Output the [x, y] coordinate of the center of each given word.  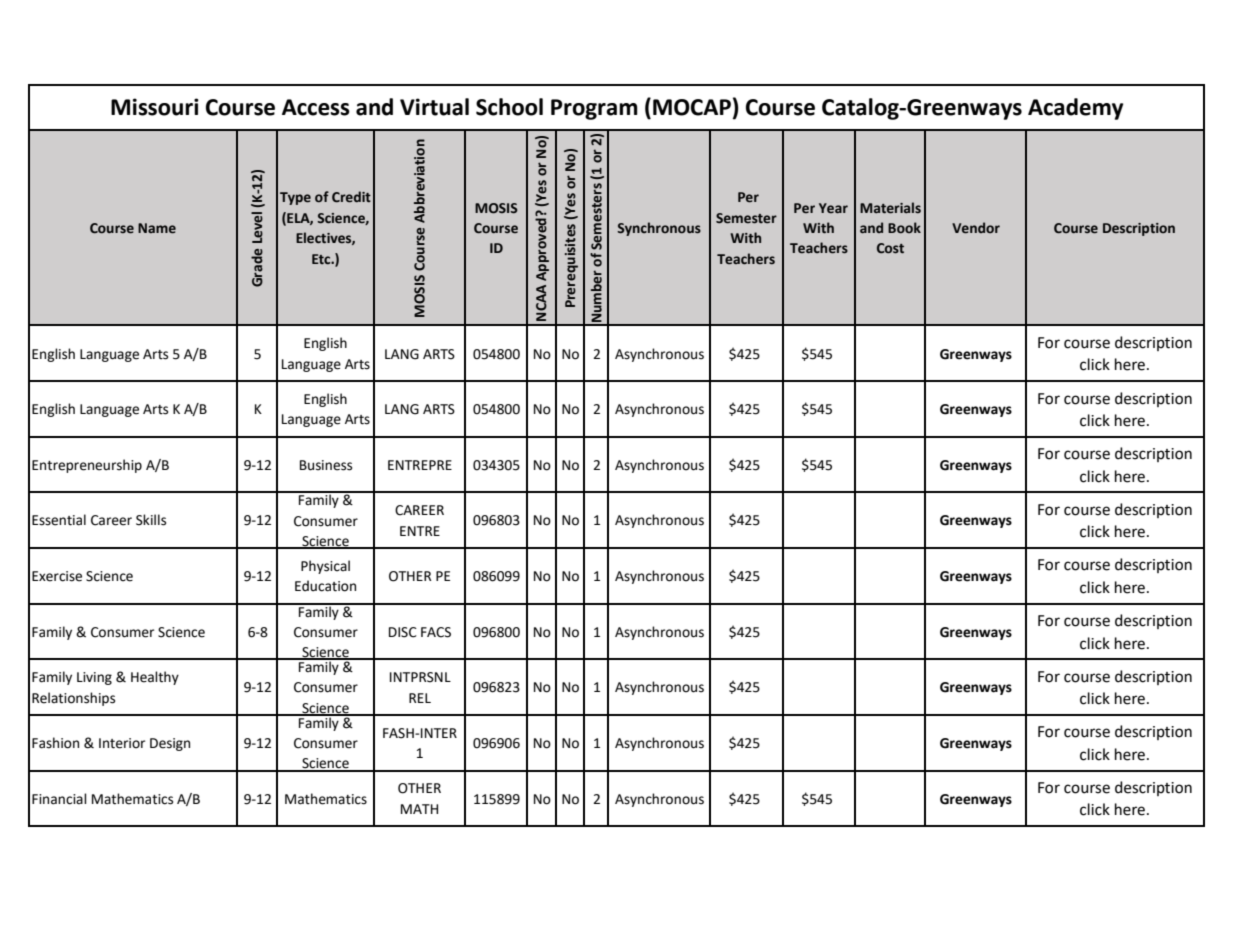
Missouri [155, 107]
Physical [325, 567]
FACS [436, 632]
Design [170, 744]
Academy [1075, 109]
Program [594, 109]
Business [326, 465]
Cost [890, 248]
